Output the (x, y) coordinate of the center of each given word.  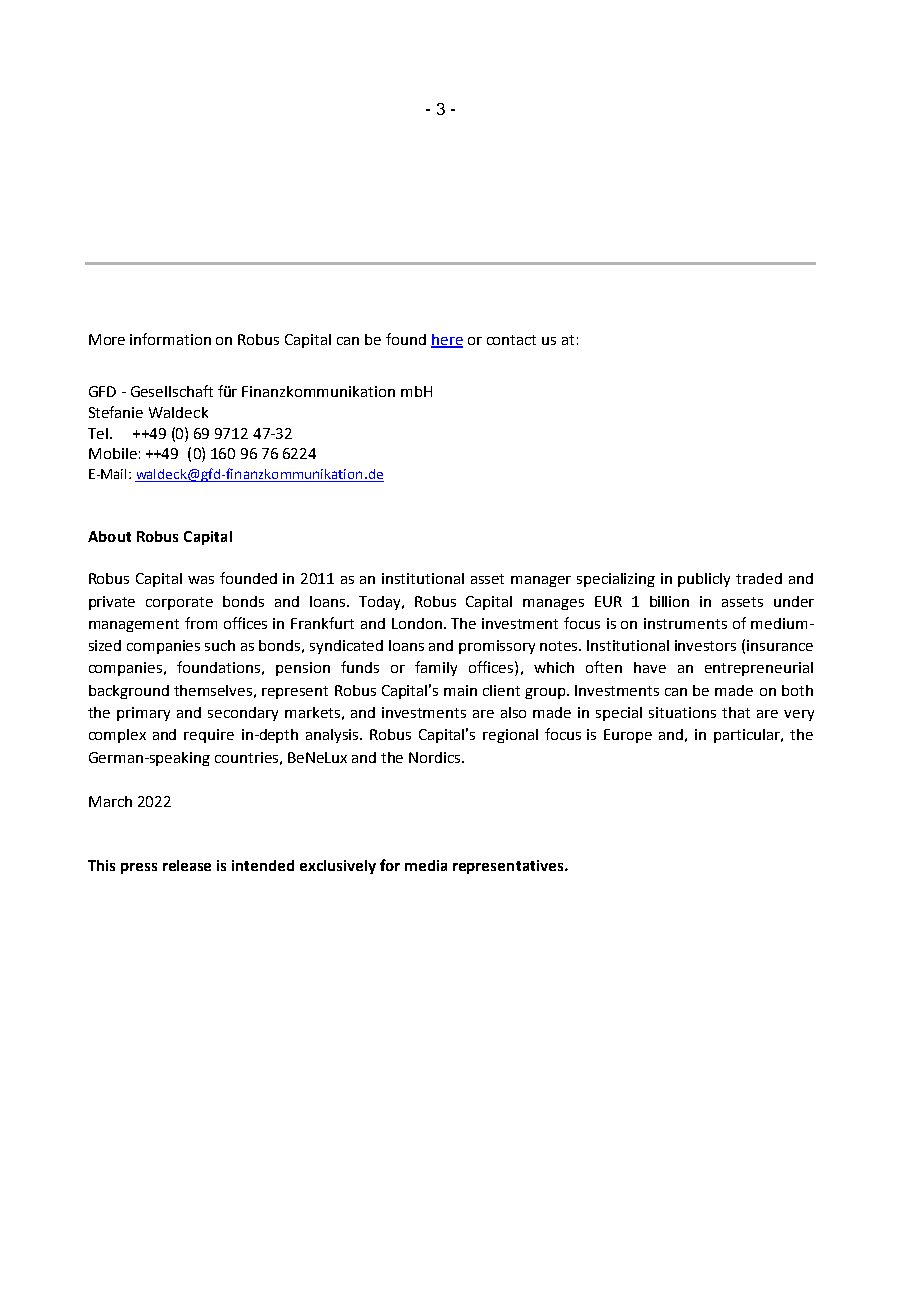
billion (669, 601)
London (417, 623)
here (447, 340)
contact (511, 340)
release (187, 865)
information (170, 339)
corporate (179, 603)
